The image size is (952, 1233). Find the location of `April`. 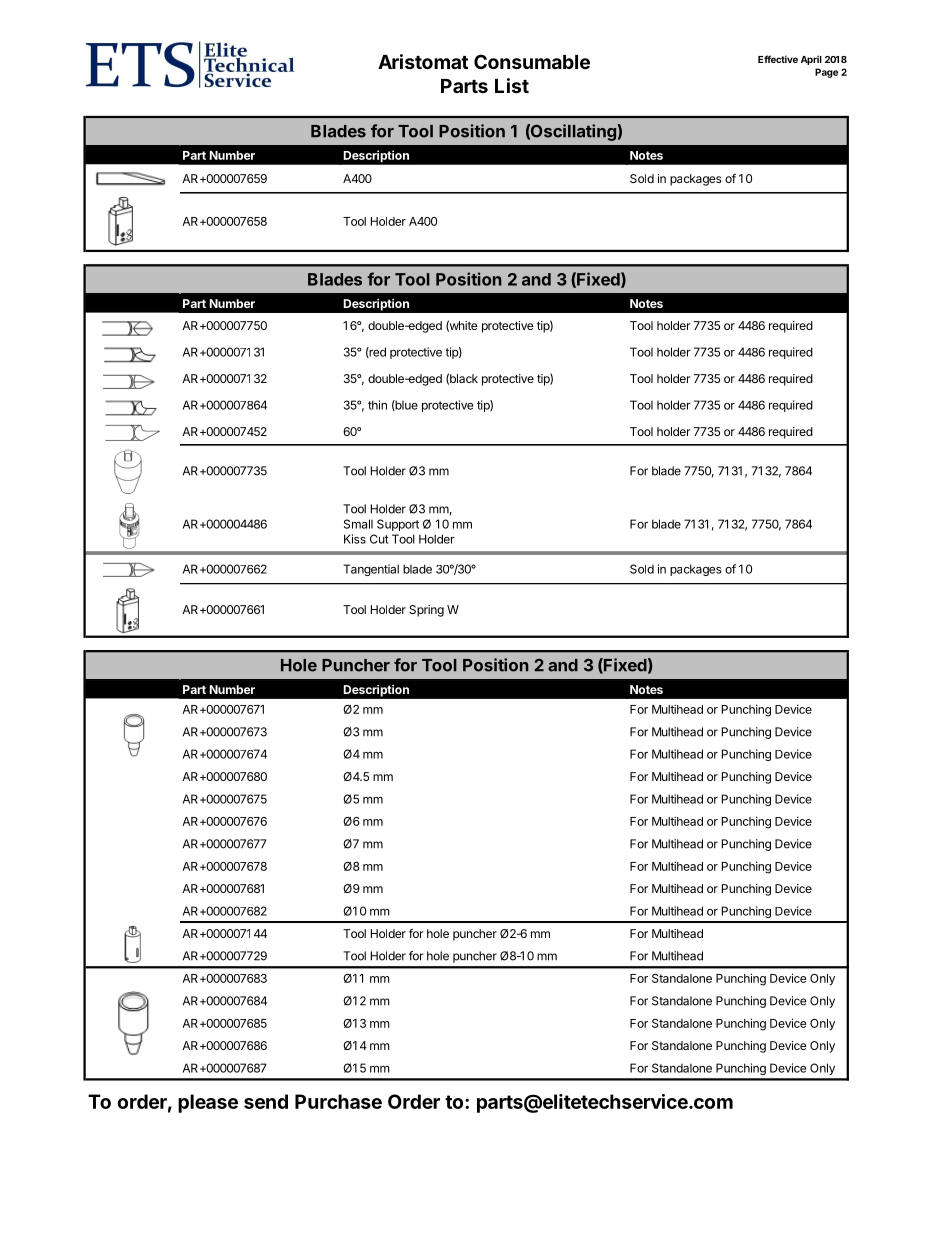

April is located at coordinates (811, 60).
